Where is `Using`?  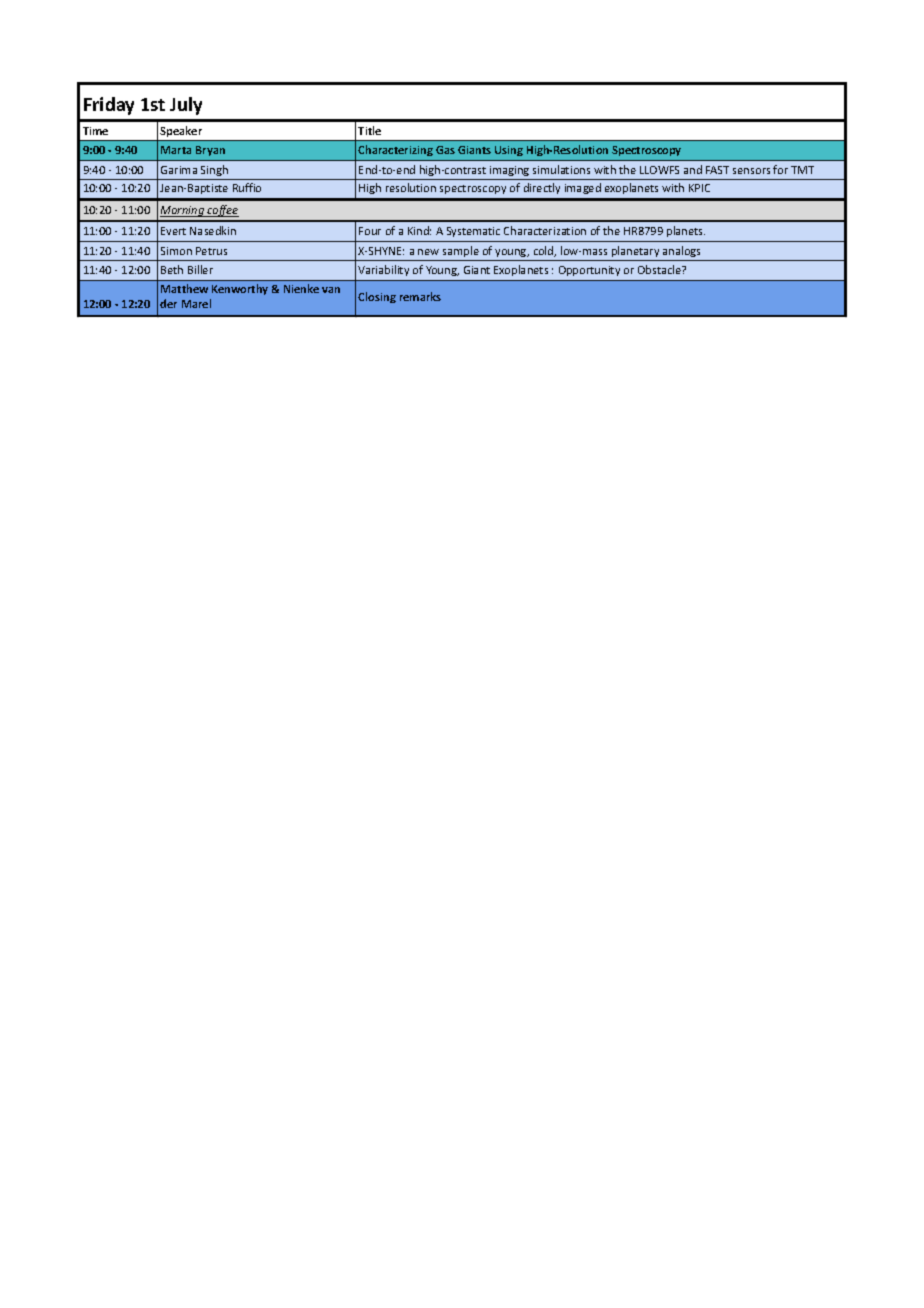
Using is located at coordinates (509, 151).
